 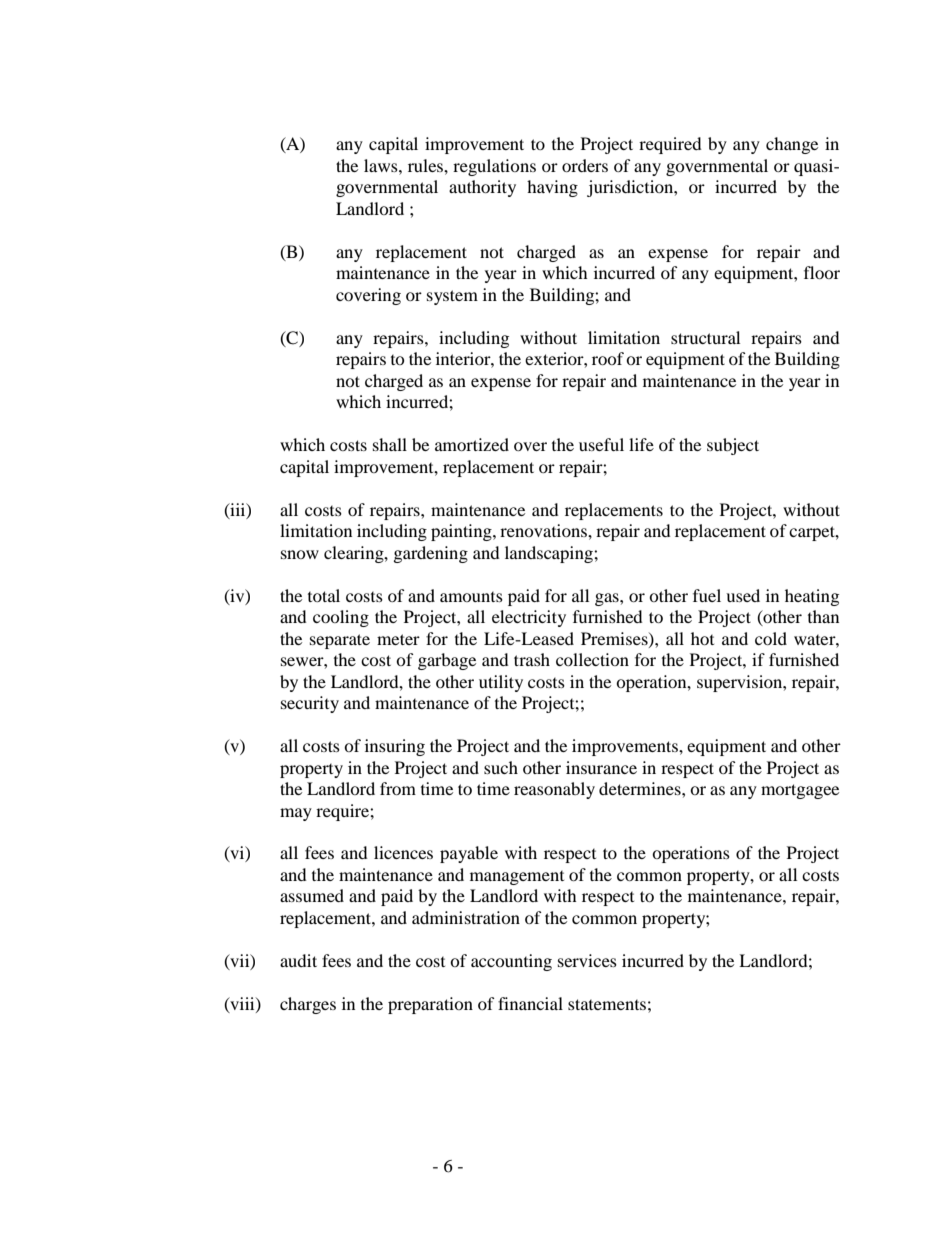 What do you see at coordinates (552, 188) in the screenshot?
I see `having` at bounding box center [552, 188].
